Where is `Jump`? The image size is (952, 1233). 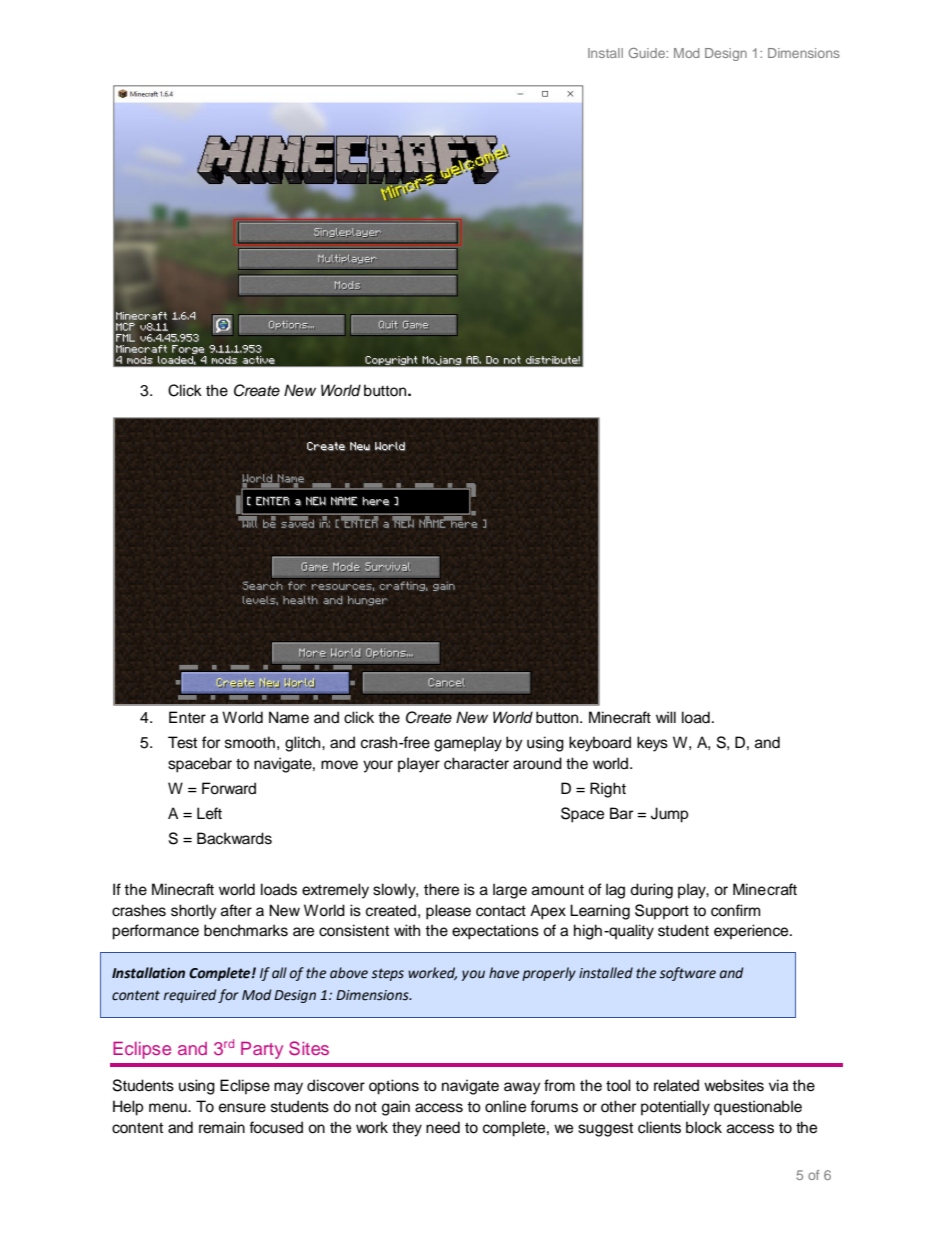 Jump is located at coordinates (670, 815).
